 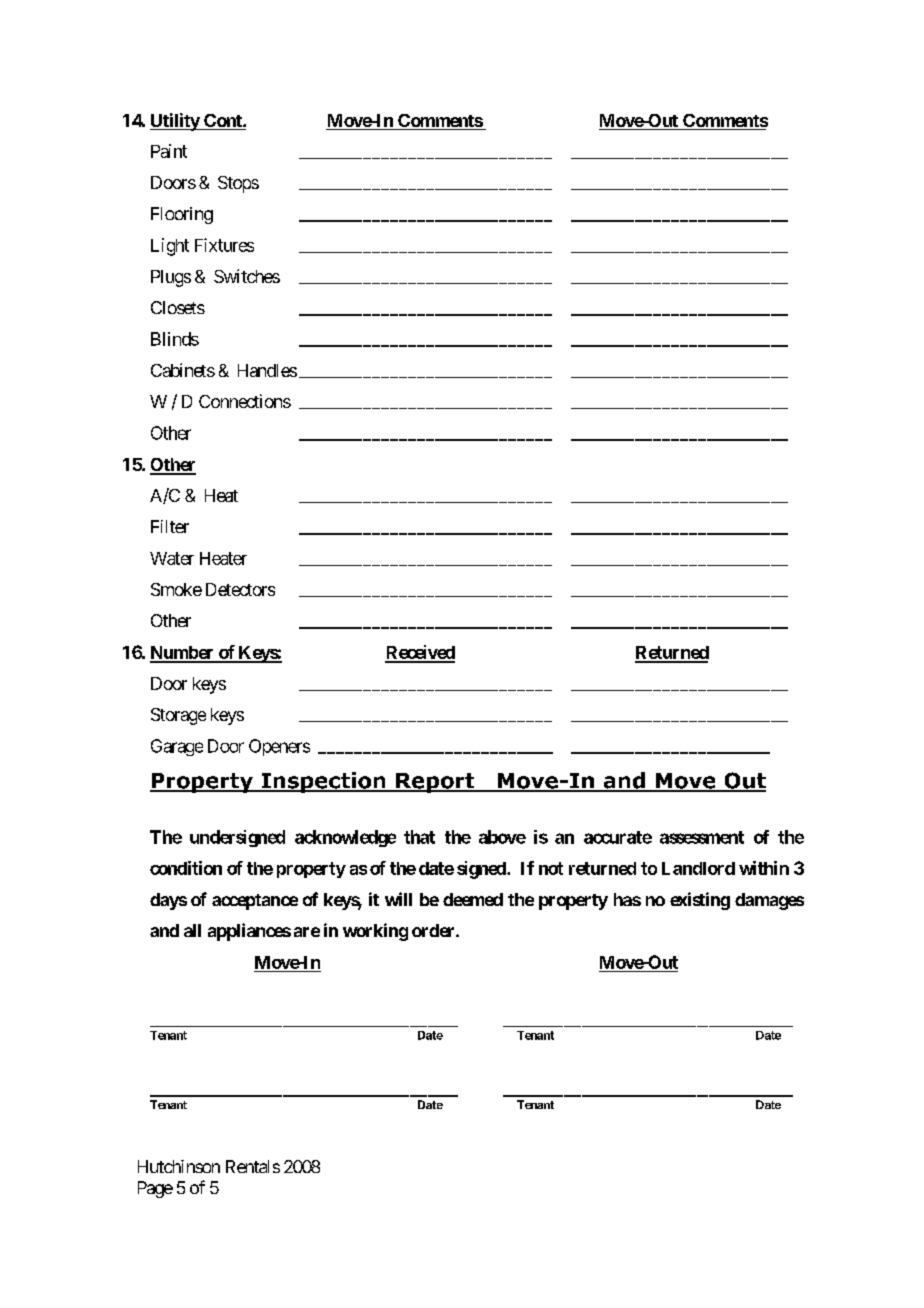 I want to click on order, so click(x=434, y=930).
